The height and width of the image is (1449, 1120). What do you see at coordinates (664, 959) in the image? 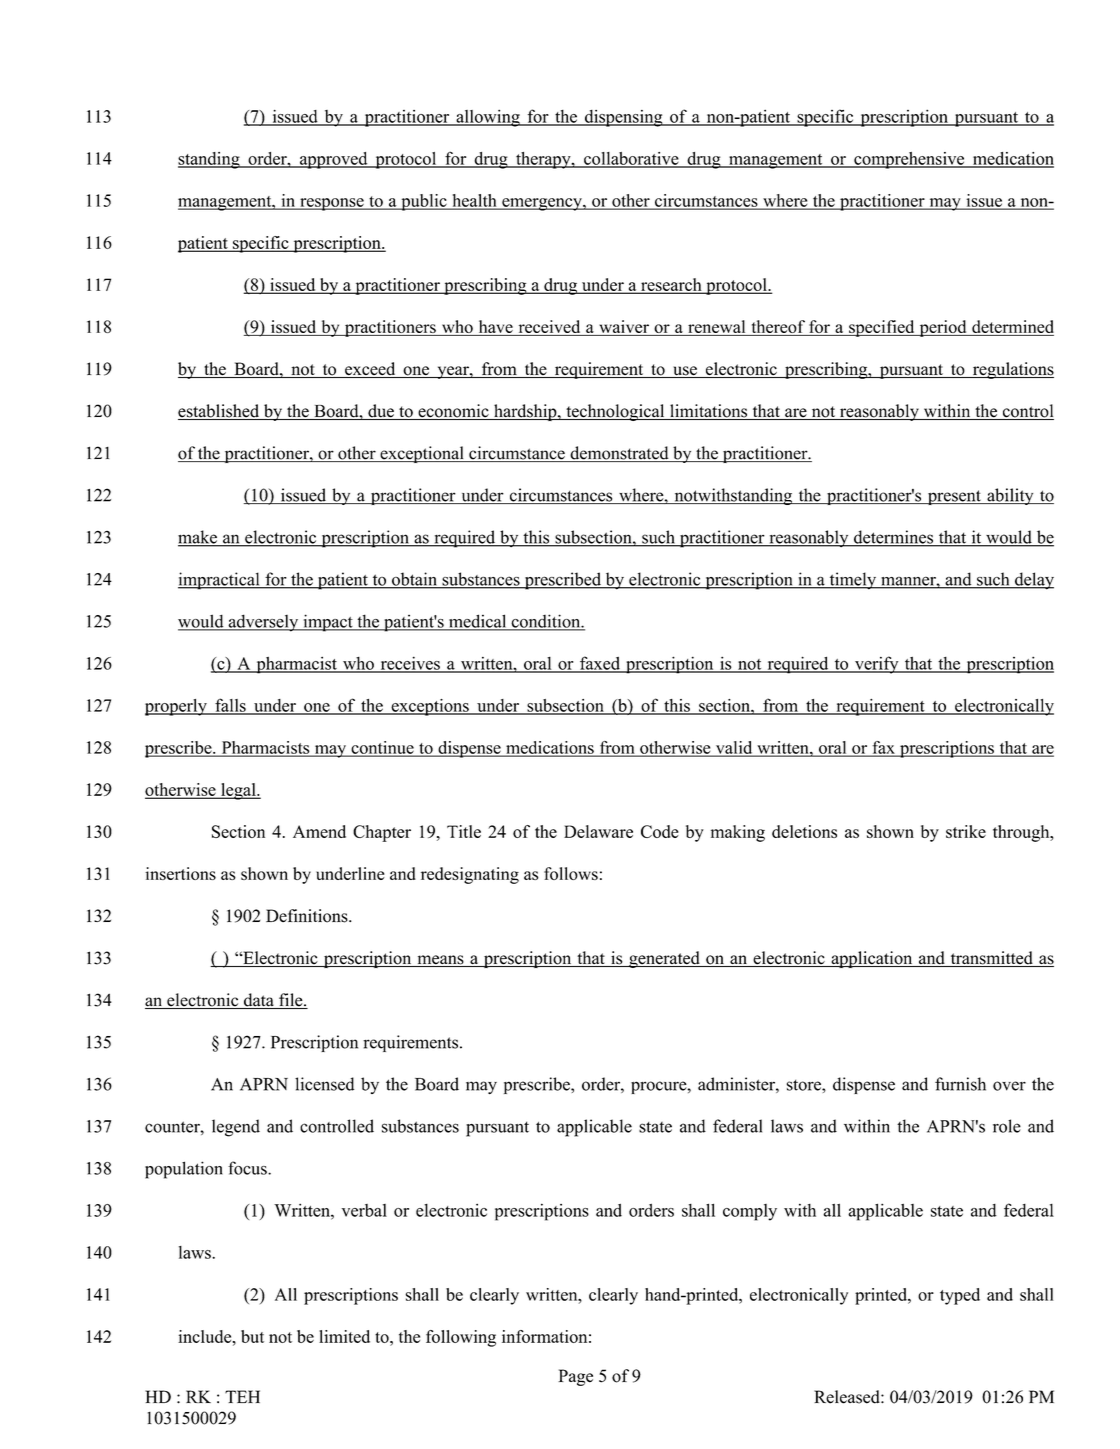
I see `generated` at bounding box center [664, 959].
